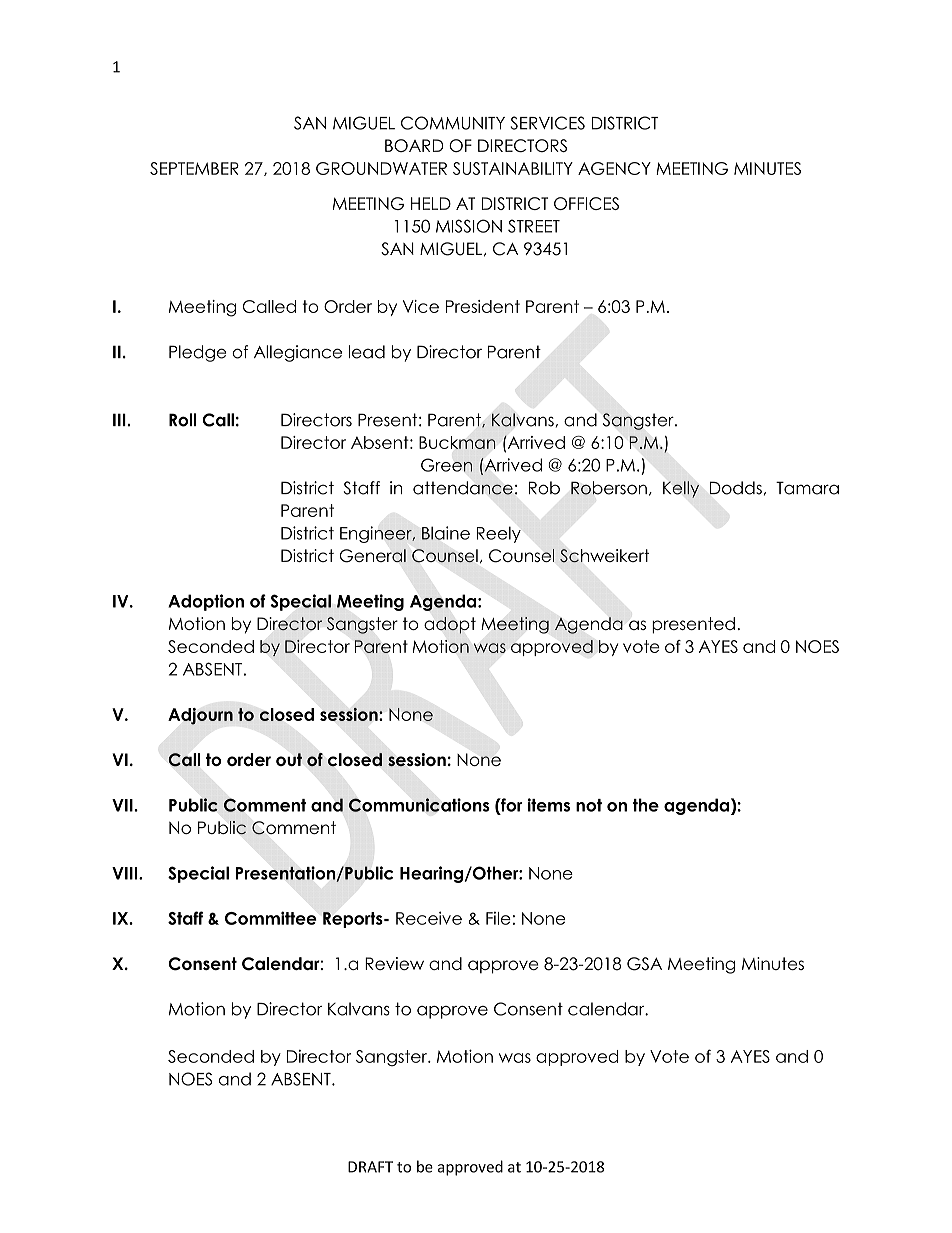 The width and height of the image is (952, 1233). I want to click on out, so click(289, 759).
